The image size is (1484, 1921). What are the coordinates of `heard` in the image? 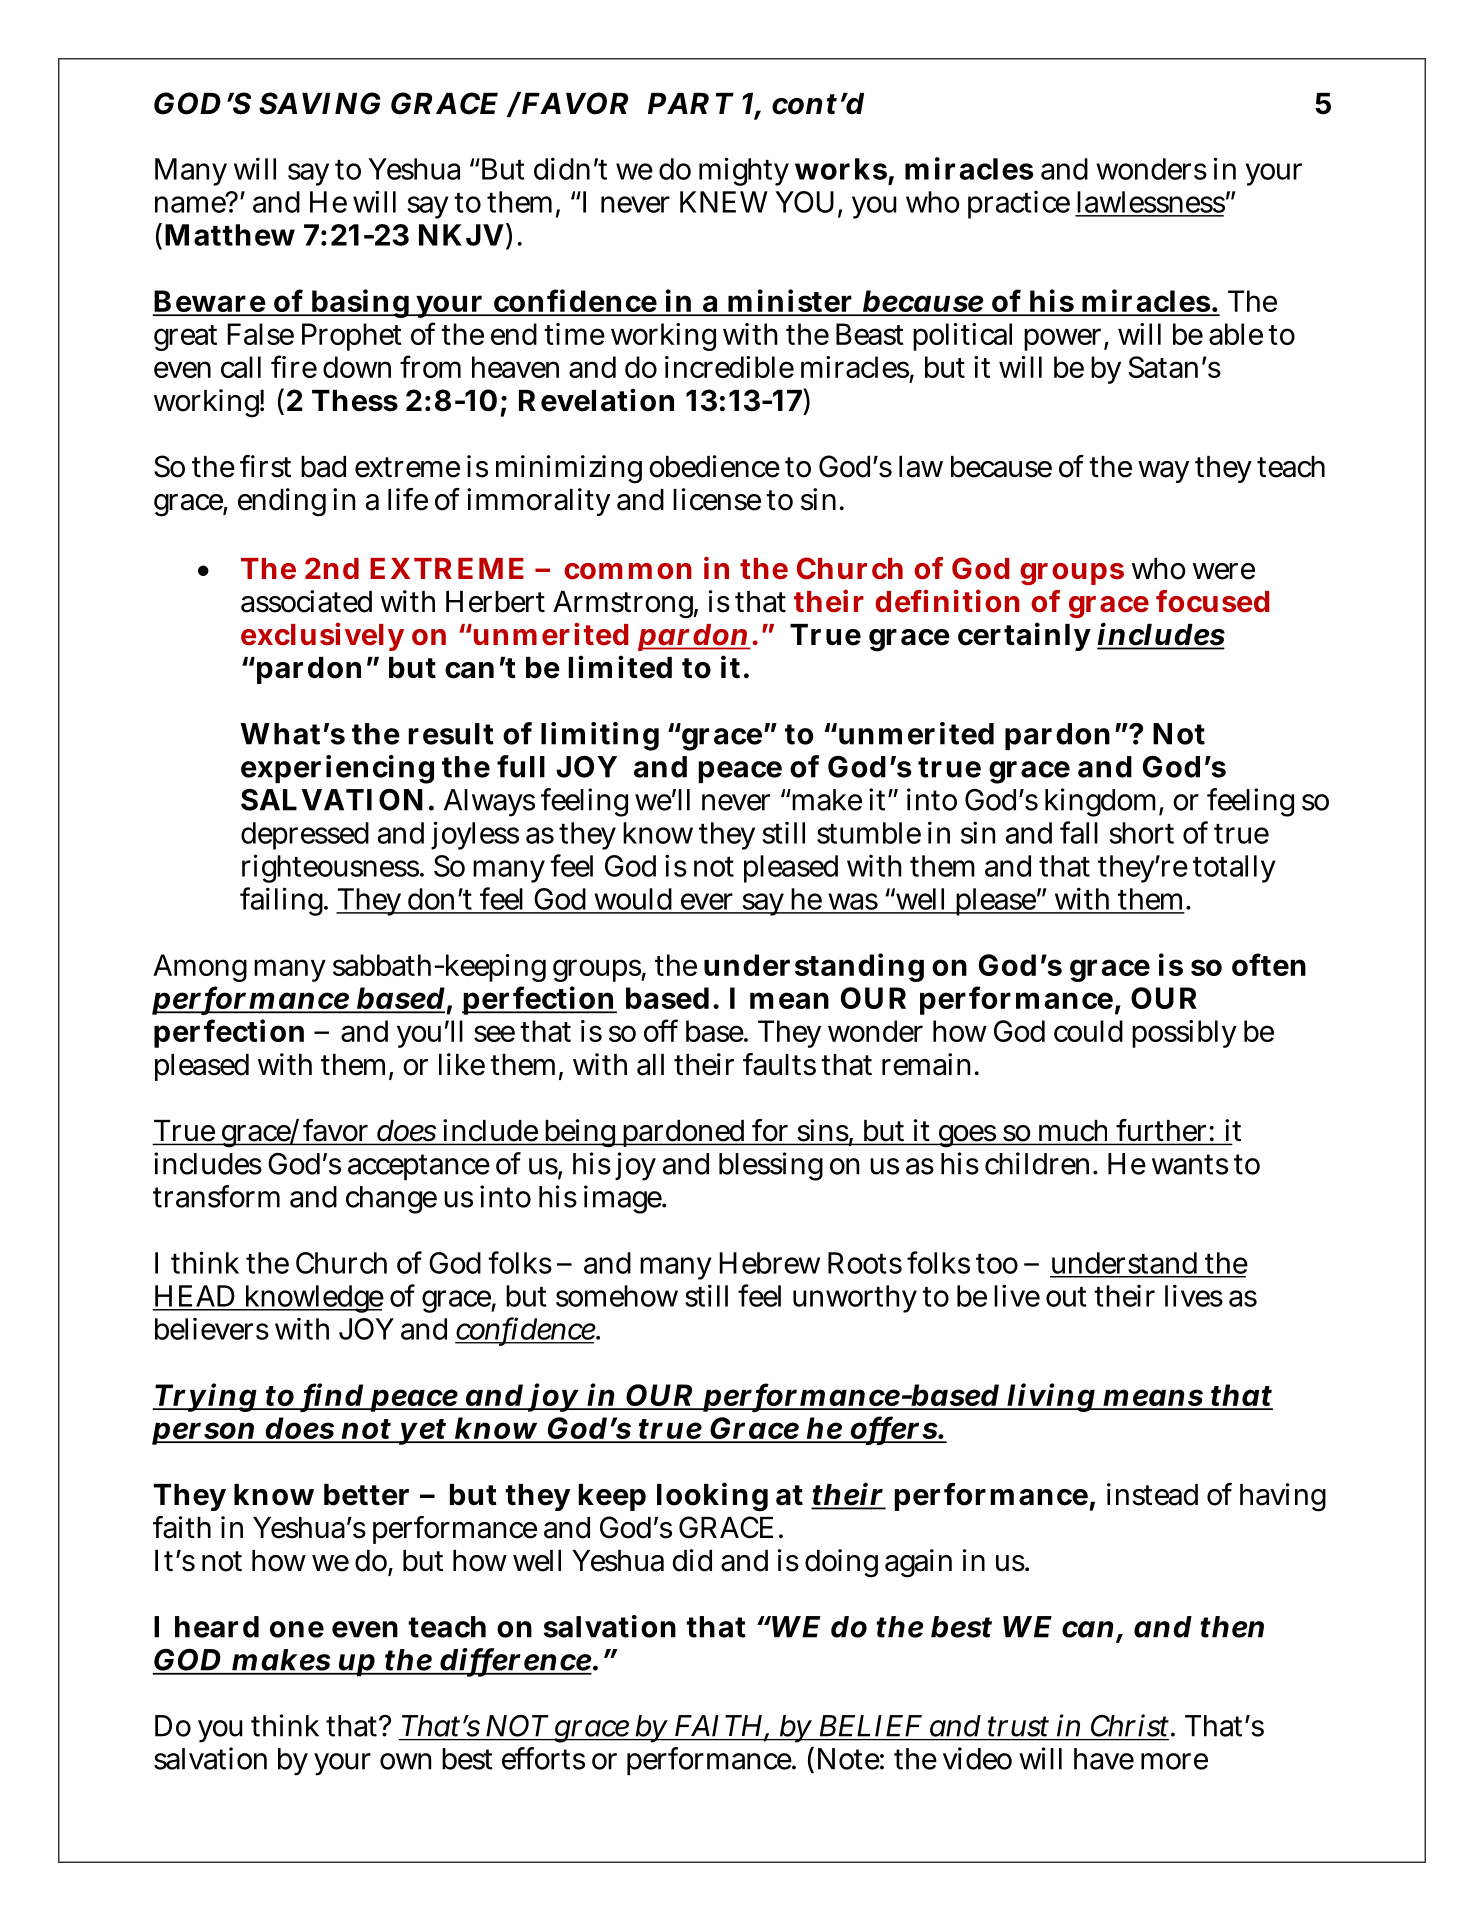 It's located at (217, 1627).
